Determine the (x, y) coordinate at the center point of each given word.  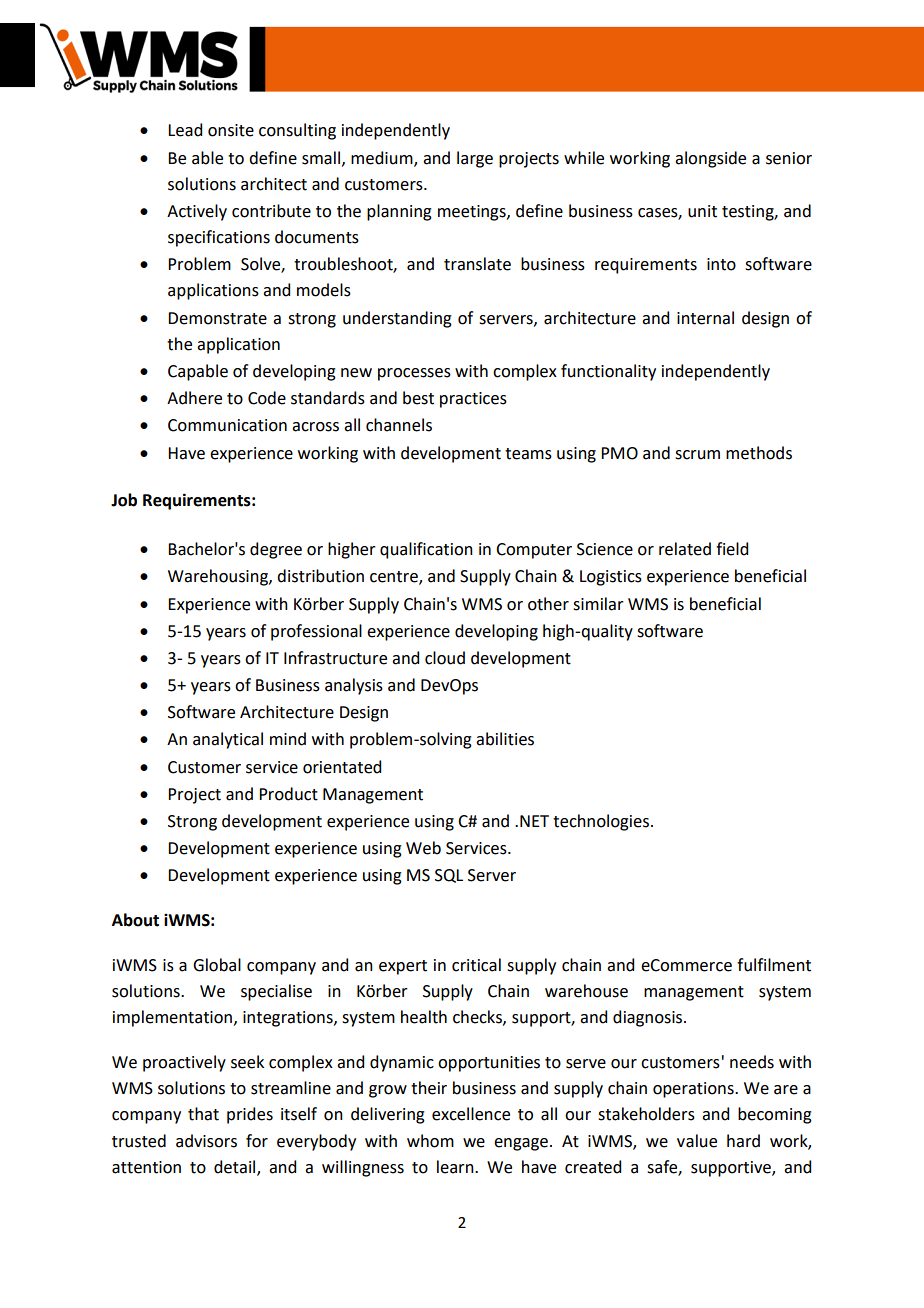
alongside (710, 159)
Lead (185, 130)
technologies (602, 822)
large (475, 159)
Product (288, 794)
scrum (697, 455)
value (697, 1141)
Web (423, 848)
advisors (206, 1141)
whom (430, 1141)
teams (528, 454)
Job (124, 500)
